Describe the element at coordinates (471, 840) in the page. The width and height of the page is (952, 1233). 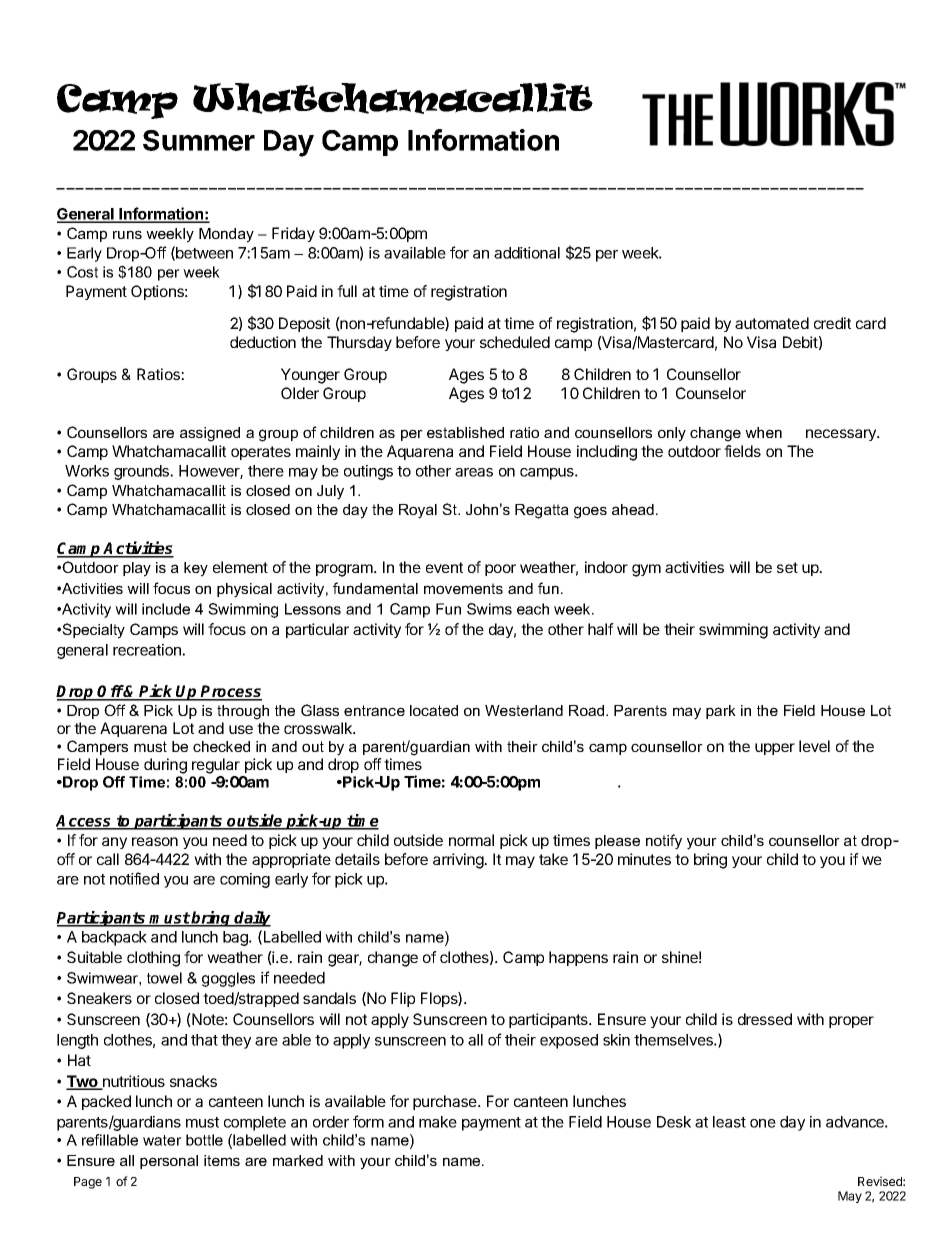
I see `normal` at that location.
